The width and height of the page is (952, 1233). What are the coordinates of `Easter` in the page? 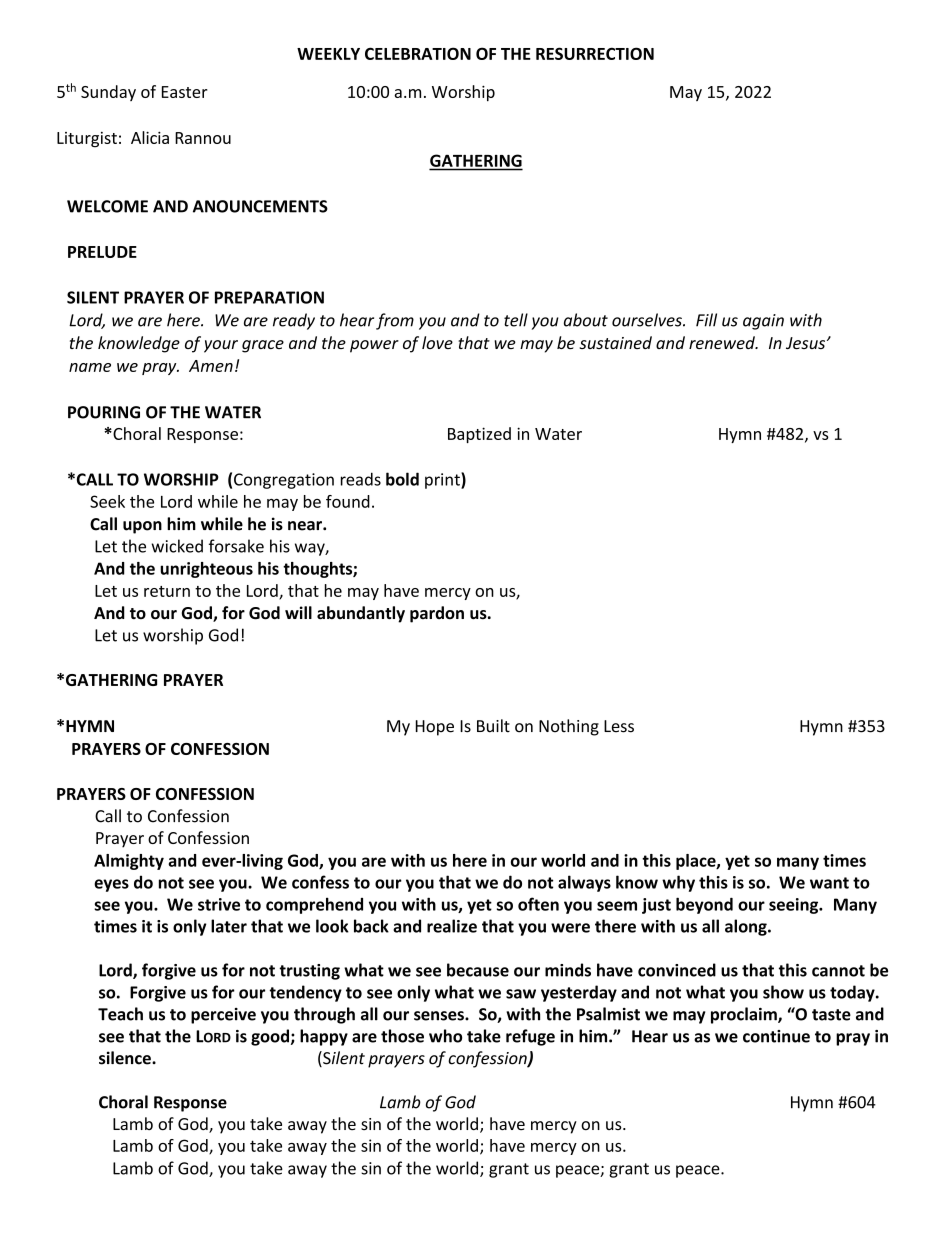 It's located at (185, 92).
